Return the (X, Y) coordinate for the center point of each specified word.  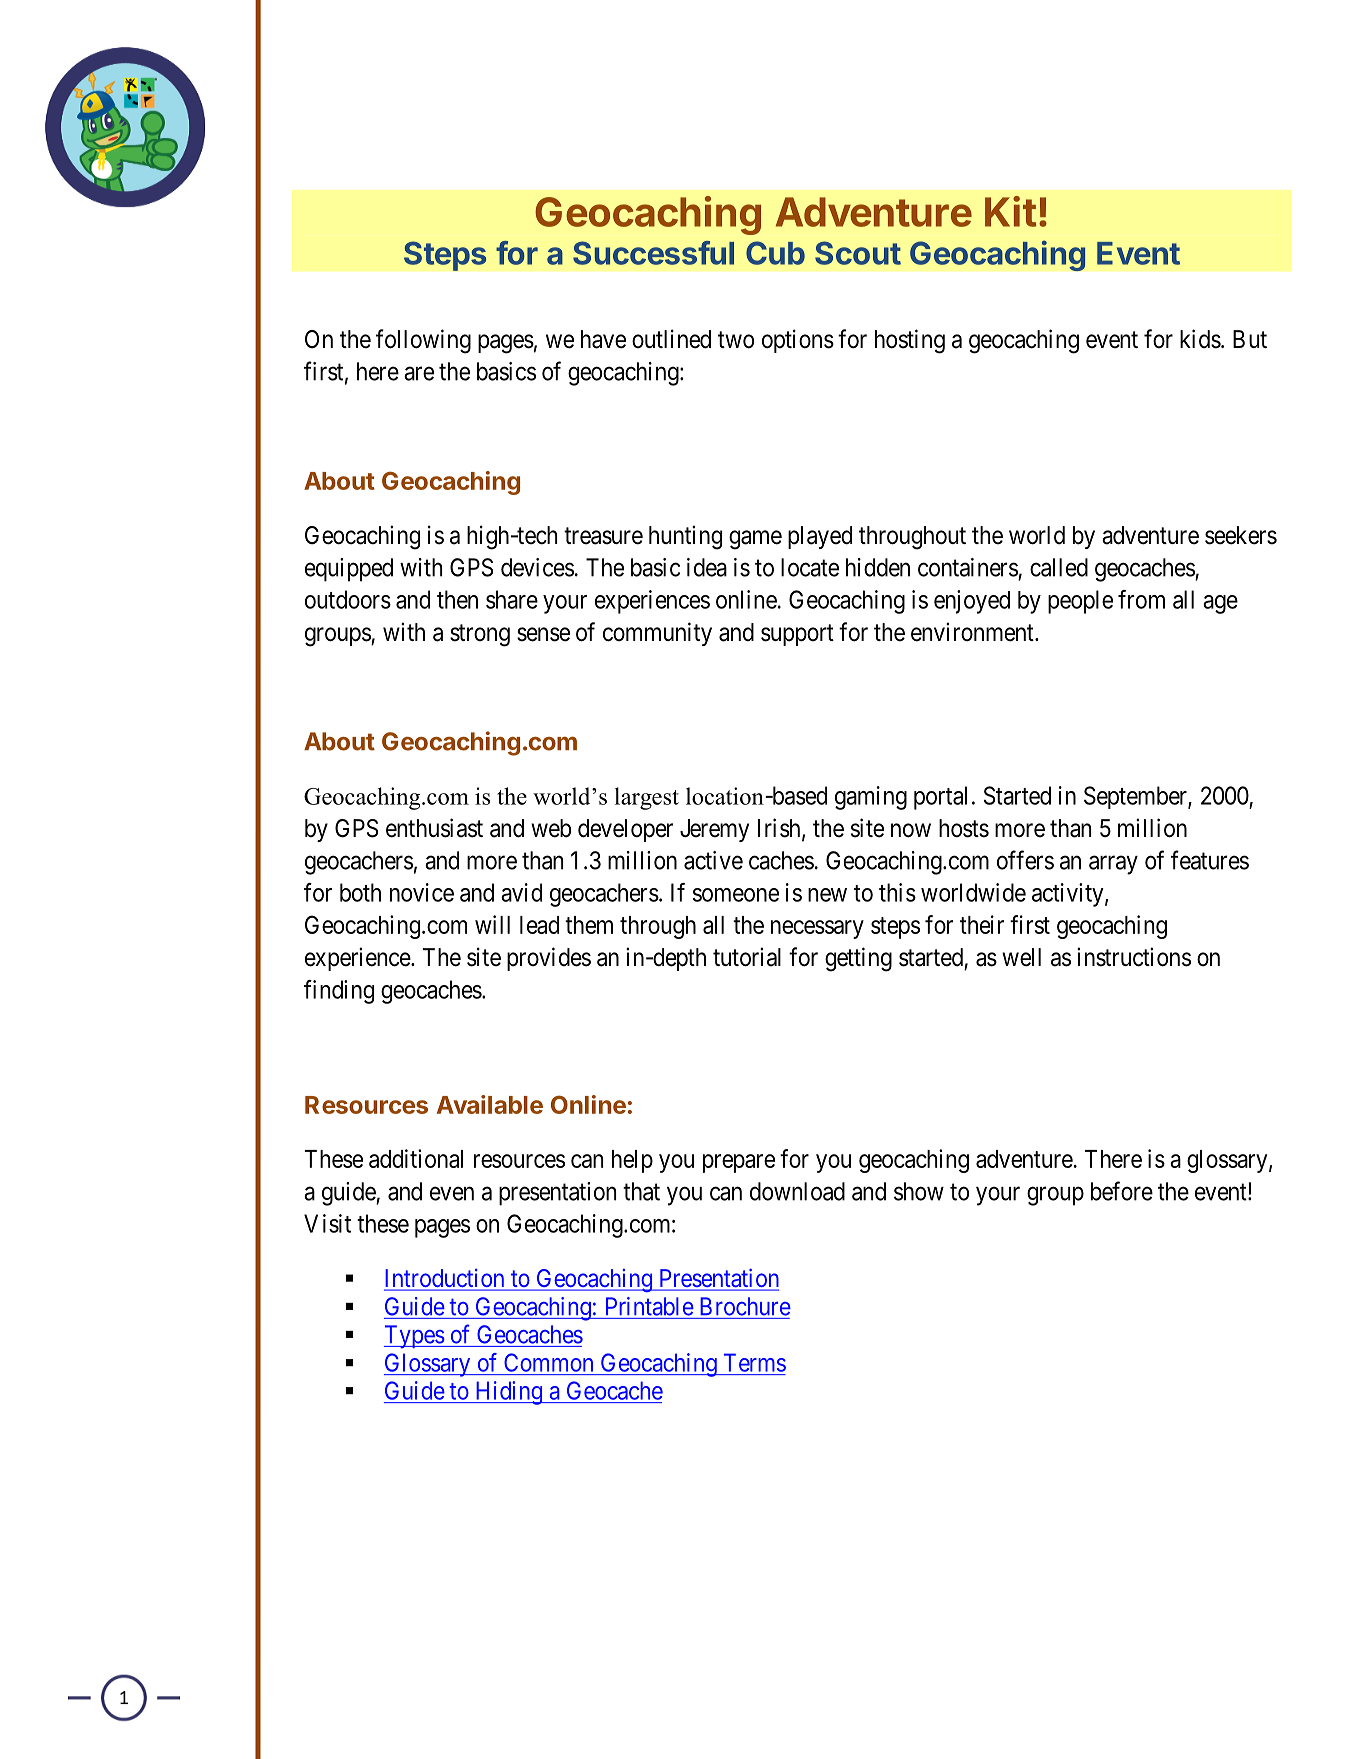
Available (490, 1104)
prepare (739, 1163)
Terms (755, 1362)
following (423, 341)
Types (414, 1337)
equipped (349, 570)
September (1136, 797)
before (1122, 1191)
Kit (1010, 211)
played (820, 537)
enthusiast (434, 828)
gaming (871, 798)
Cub (775, 253)
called (1059, 567)
